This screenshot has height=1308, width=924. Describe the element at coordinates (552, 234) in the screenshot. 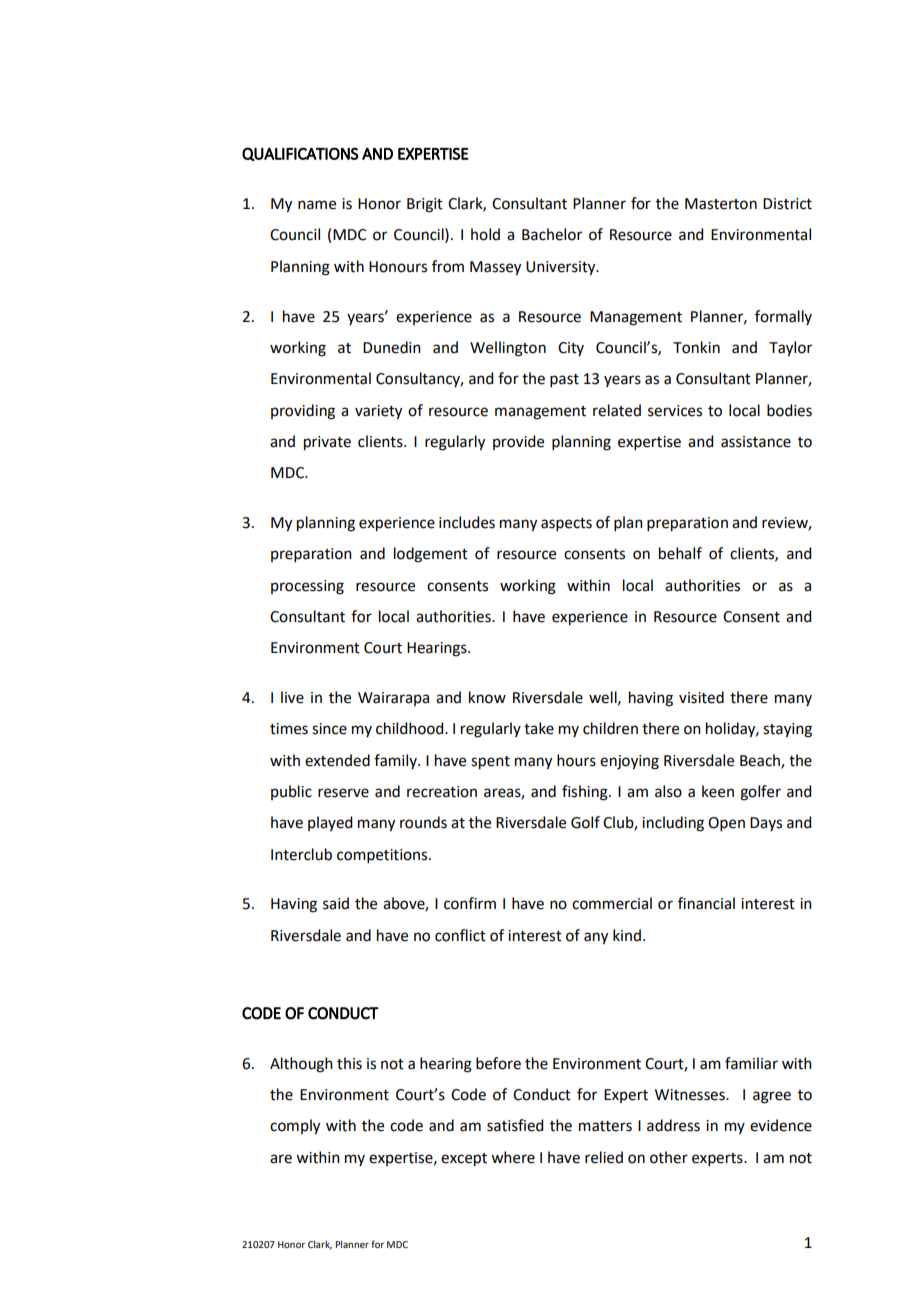

I see `Bachelor` at that location.
